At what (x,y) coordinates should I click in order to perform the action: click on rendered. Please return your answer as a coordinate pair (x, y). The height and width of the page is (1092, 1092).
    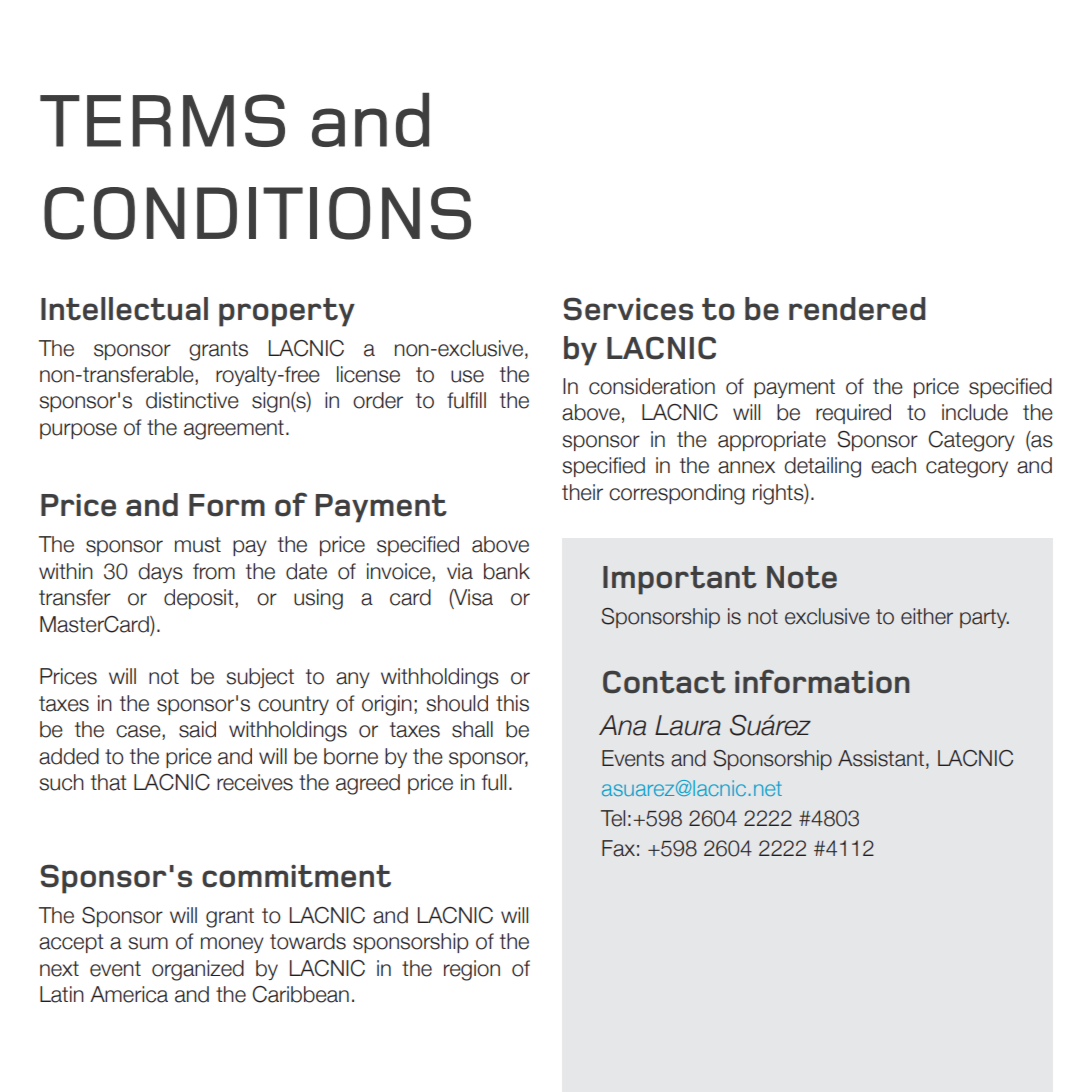
    Looking at the image, I should click on (857, 309).
